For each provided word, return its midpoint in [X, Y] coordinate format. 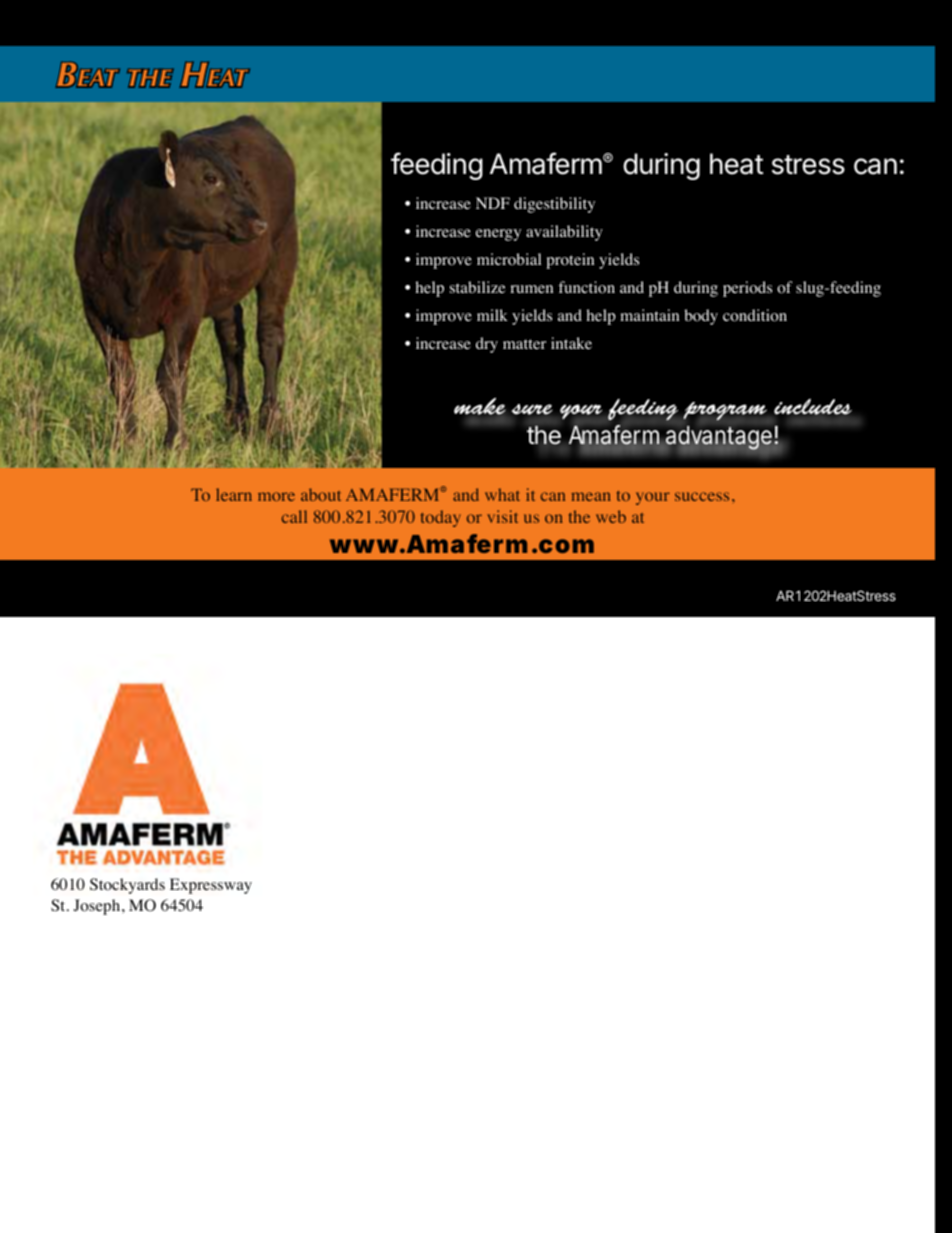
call [294, 516]
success [702, 496]
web [611, 516]
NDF [493, 203]
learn [234, 494]
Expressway [211, 886]
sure [532, 409]
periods [747, 289]
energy [498, 235]
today [441, 518]
